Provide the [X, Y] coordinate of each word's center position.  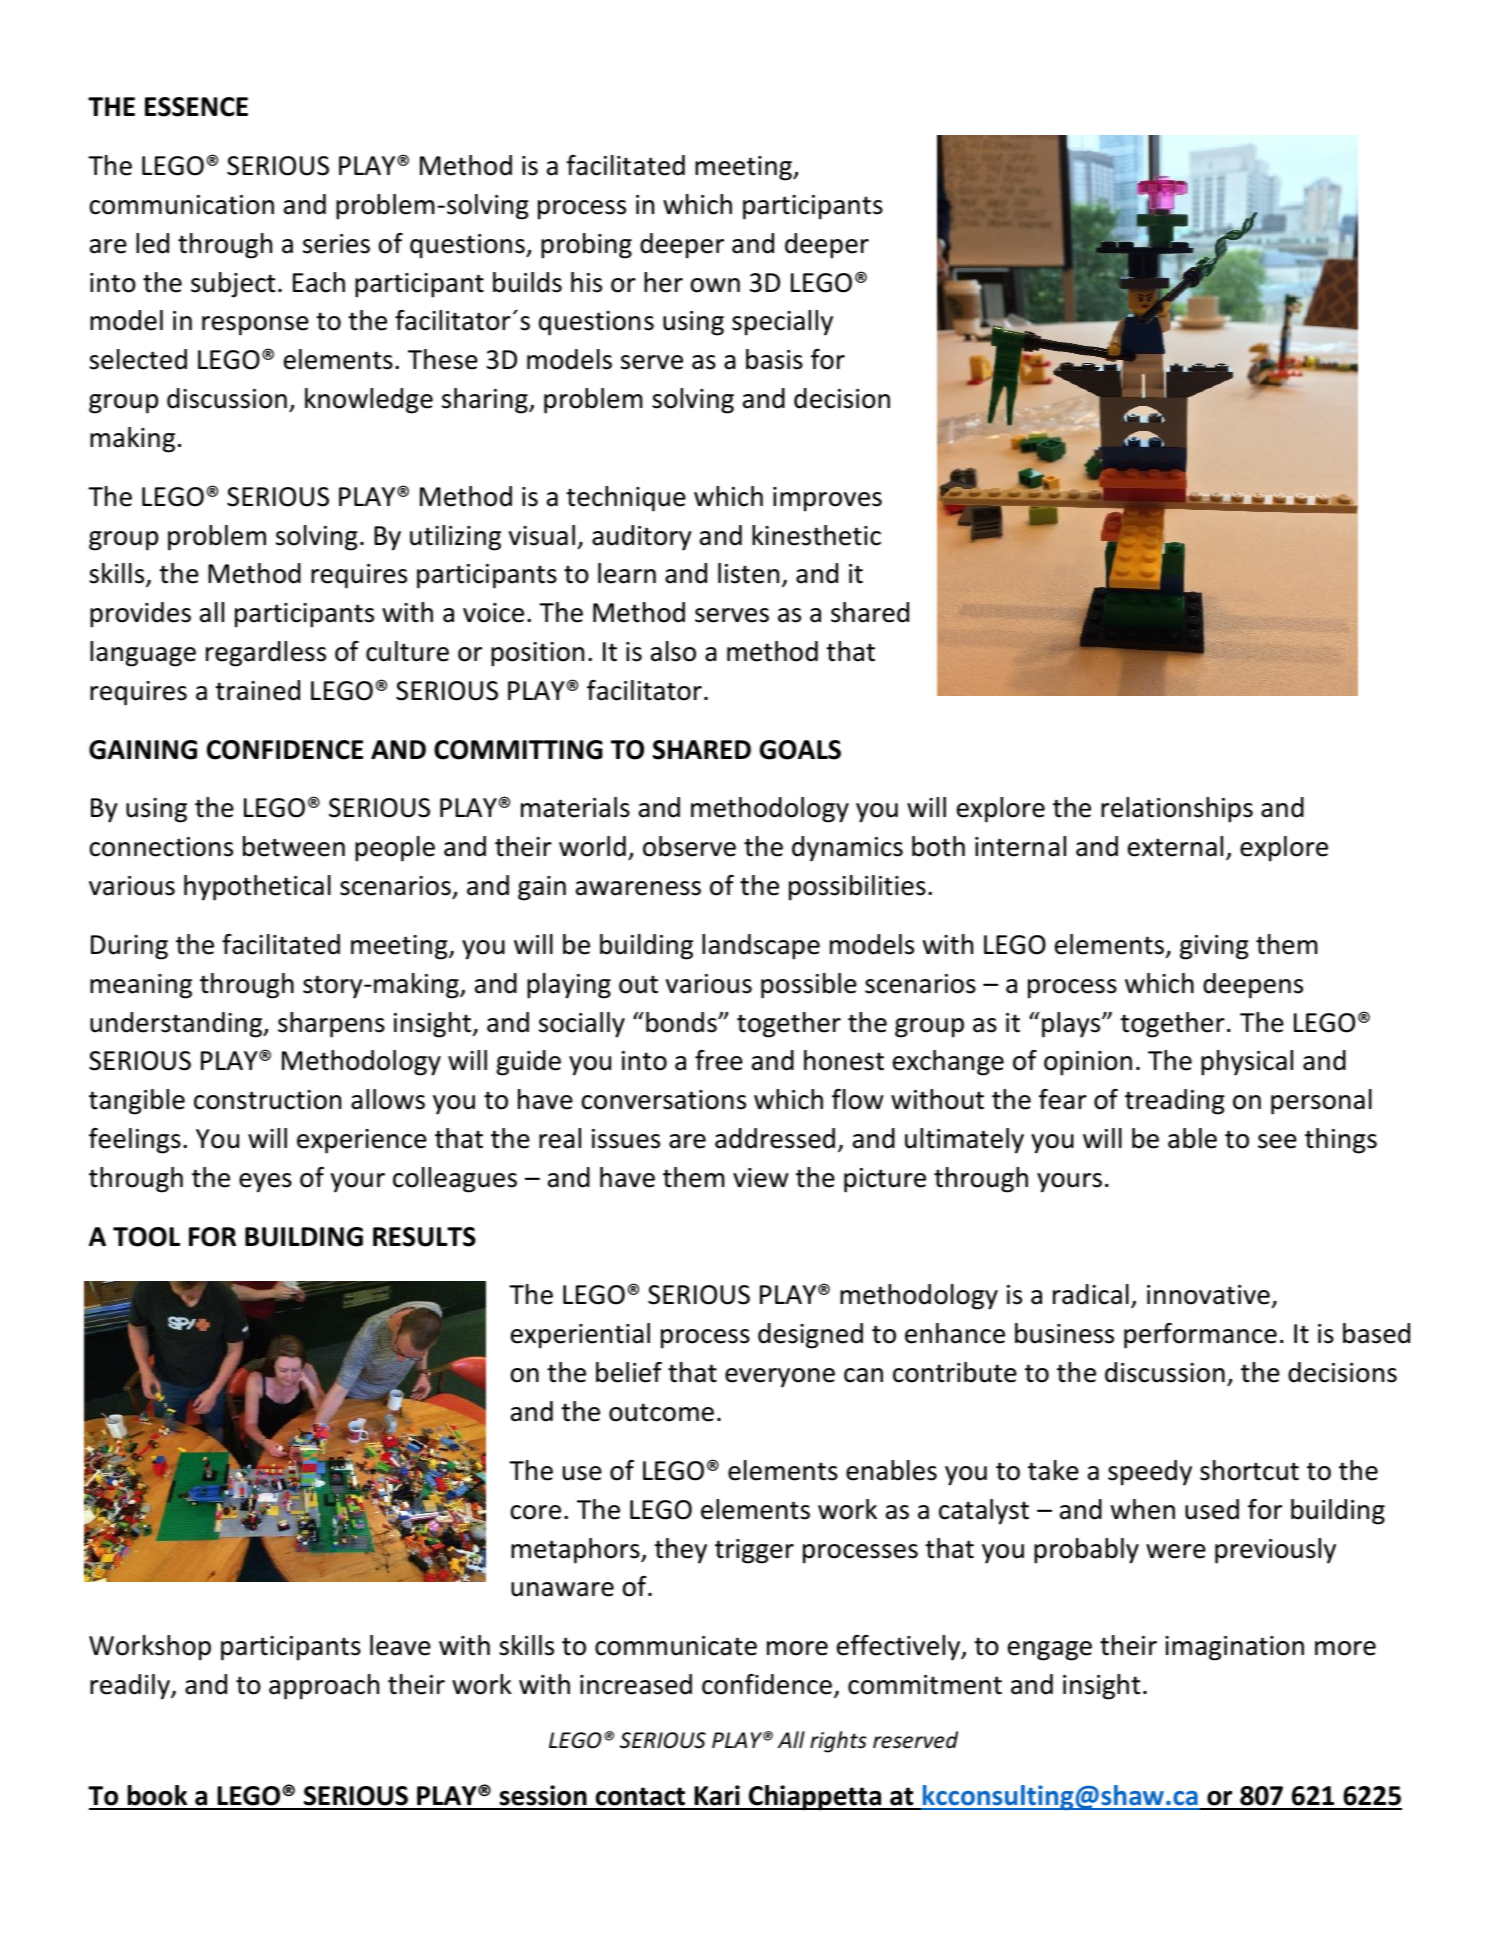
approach [324, 1687]
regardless [266, 654]
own [715, 285]
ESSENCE [196, 107]
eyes [265, 1183]
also [673, 651]
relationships [1177, 810]
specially [782, 323]
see [1277, 1141]
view [761, 1178]
